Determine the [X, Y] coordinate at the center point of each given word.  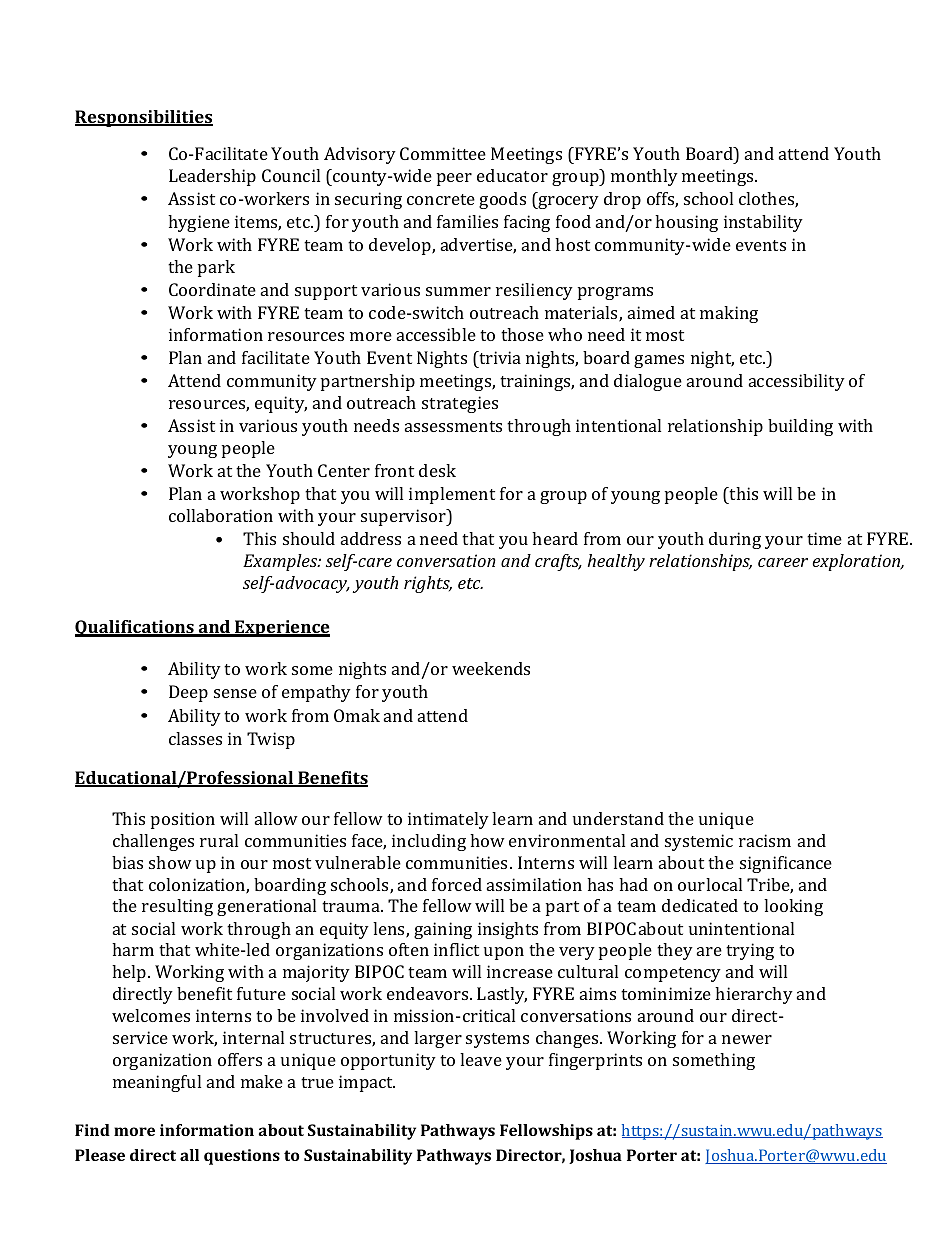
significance [786, 864]
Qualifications [135, 628]
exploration [857, 562]
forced [457, 884]
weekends [491, 668]
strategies [460, 404]
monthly [644, 177]
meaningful [157, 1083]
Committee [443, 153]
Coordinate [212, 289]
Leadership [212, 177]
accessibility [797, 382]
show [170, 862]
